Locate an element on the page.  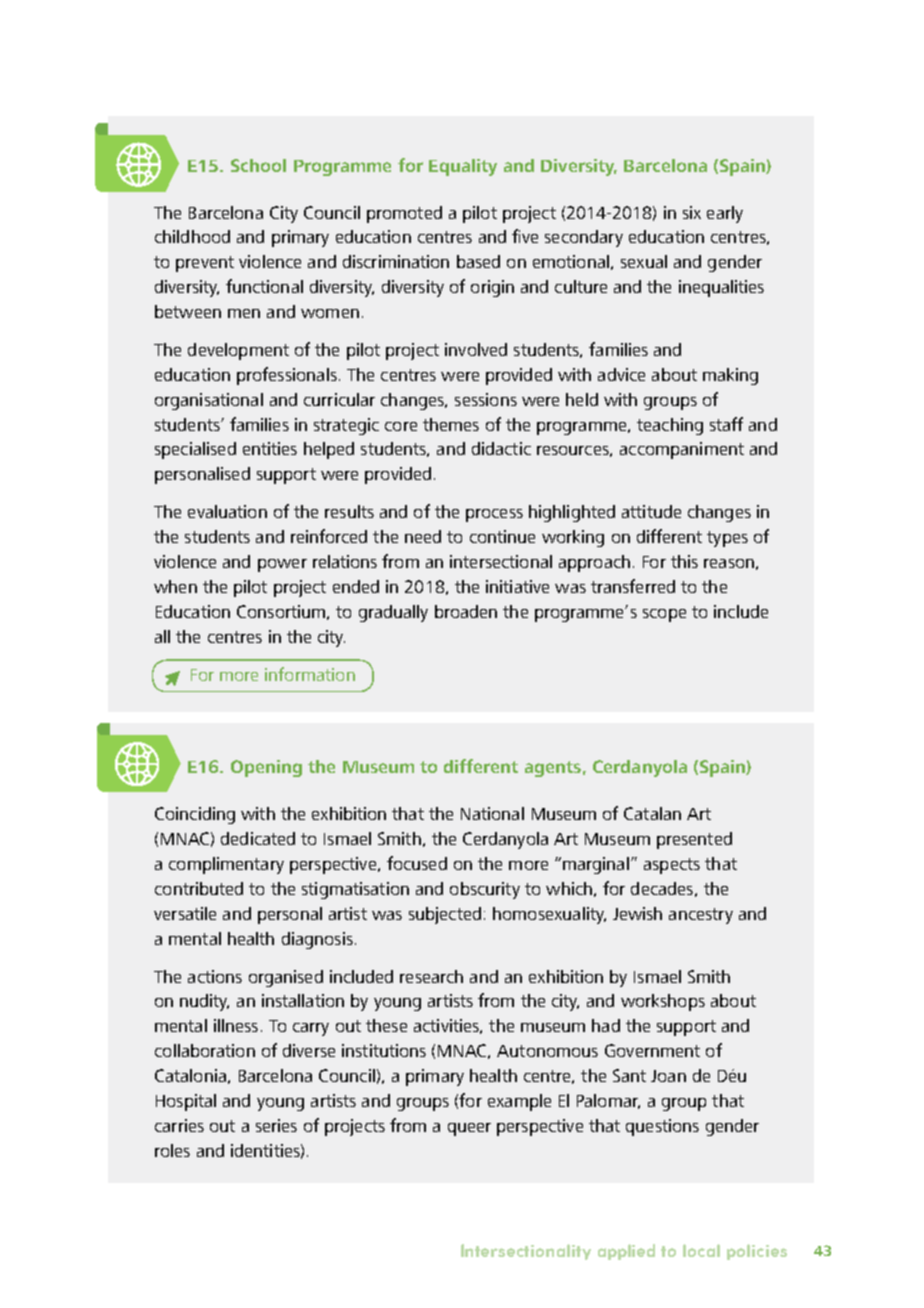
School is located at coordinates (258, 165).
